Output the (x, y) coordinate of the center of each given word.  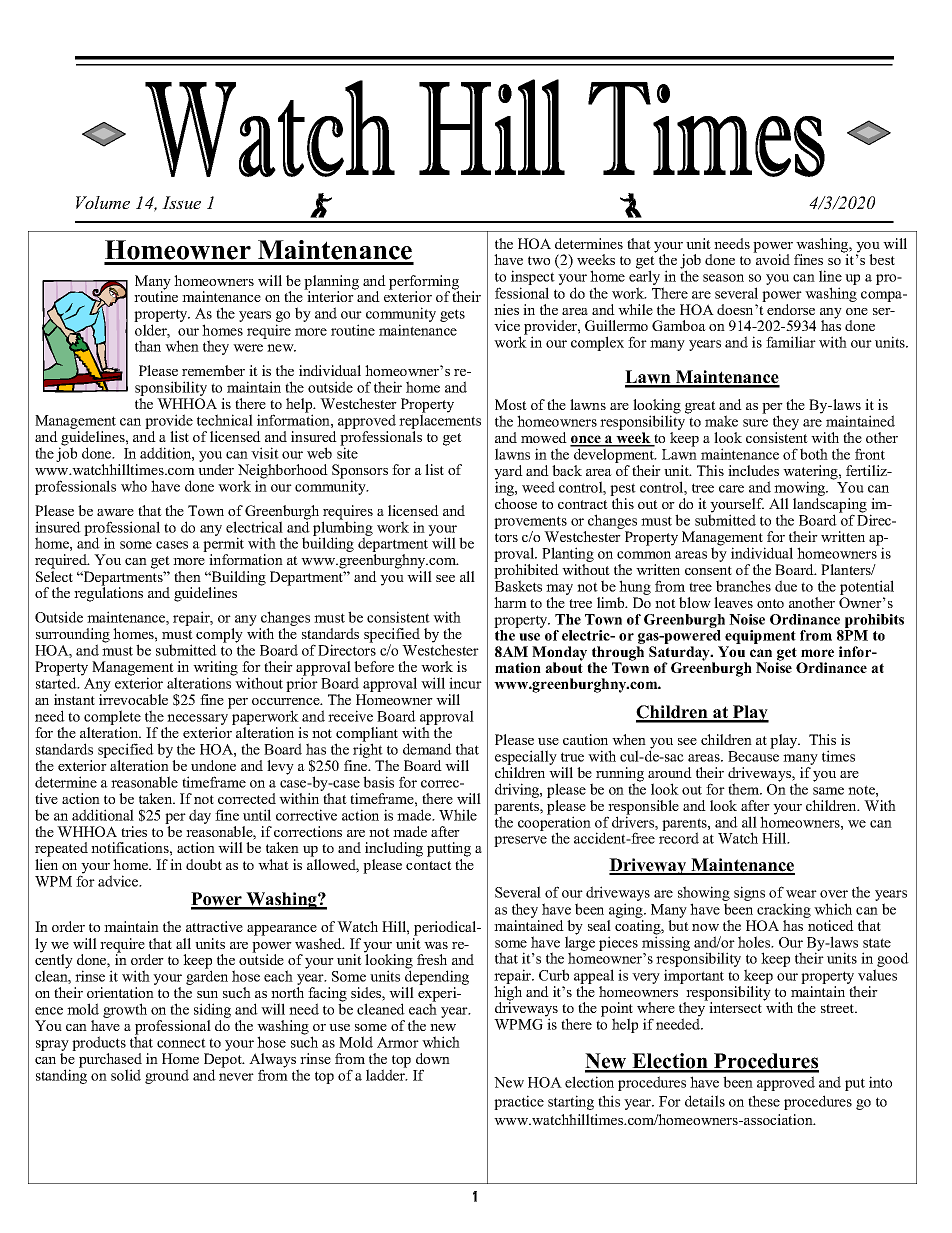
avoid (772, 258)
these (764, 1101)
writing (215, 669)
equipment (760, 638)
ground (167, 1076)
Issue (181, 202)
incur (465, 683)
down (433, 1058)
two (539, 260)
